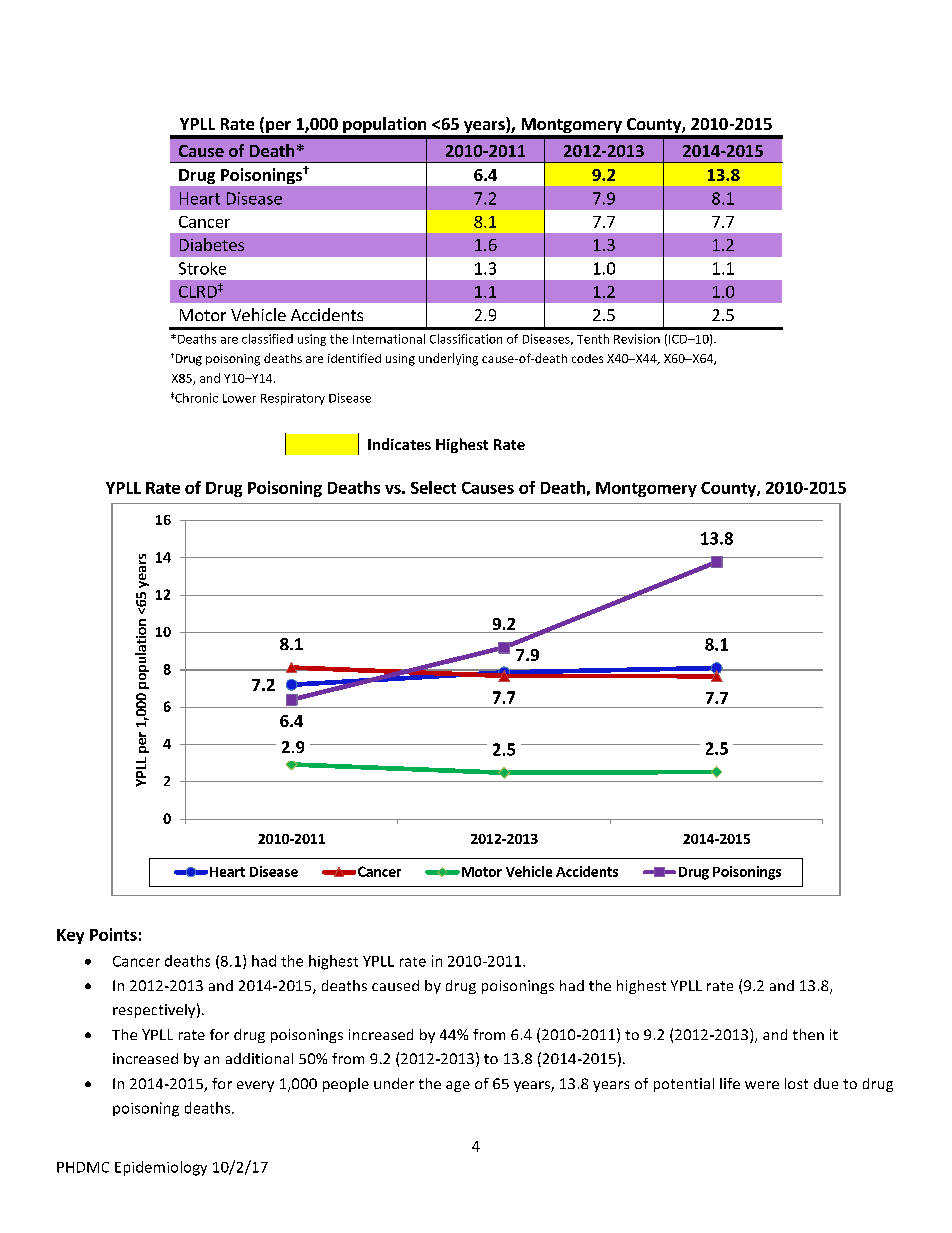  What do you see at coordinates (730, 1083) in the screenshot?
I see `life` at bounding box center [730, 1083].
